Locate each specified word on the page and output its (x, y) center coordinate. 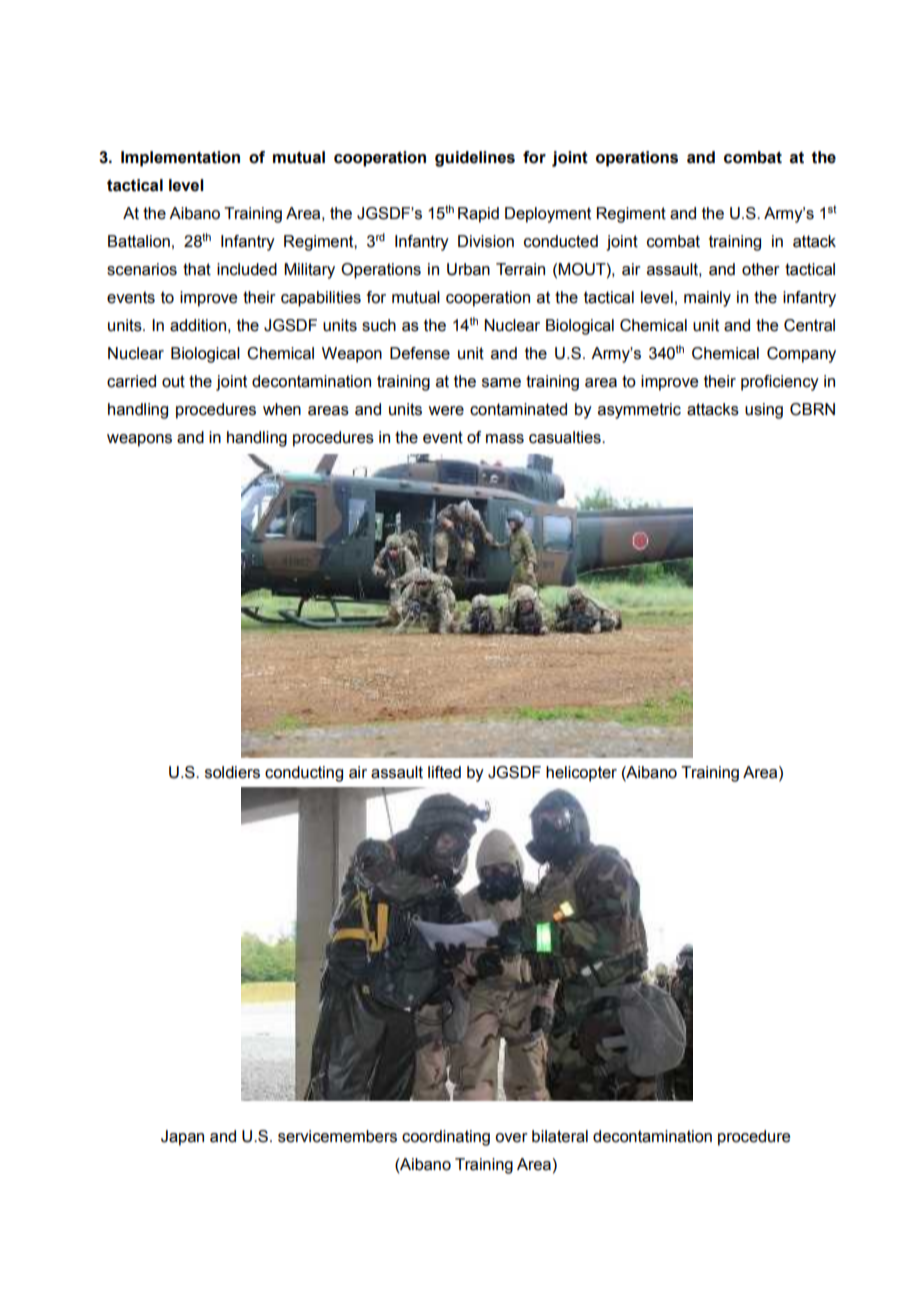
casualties (566, 437)
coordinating (446, 1138)
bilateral (560, 1136)
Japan (182, 1138)
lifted (444, 772)
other (761, 269)
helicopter (581, 774)
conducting (304, 774)
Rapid (478, 215)
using (764, 411)
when (282, 409)
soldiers (232, 772)
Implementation (180, 159)
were (446, 411)
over (511, 1138)
